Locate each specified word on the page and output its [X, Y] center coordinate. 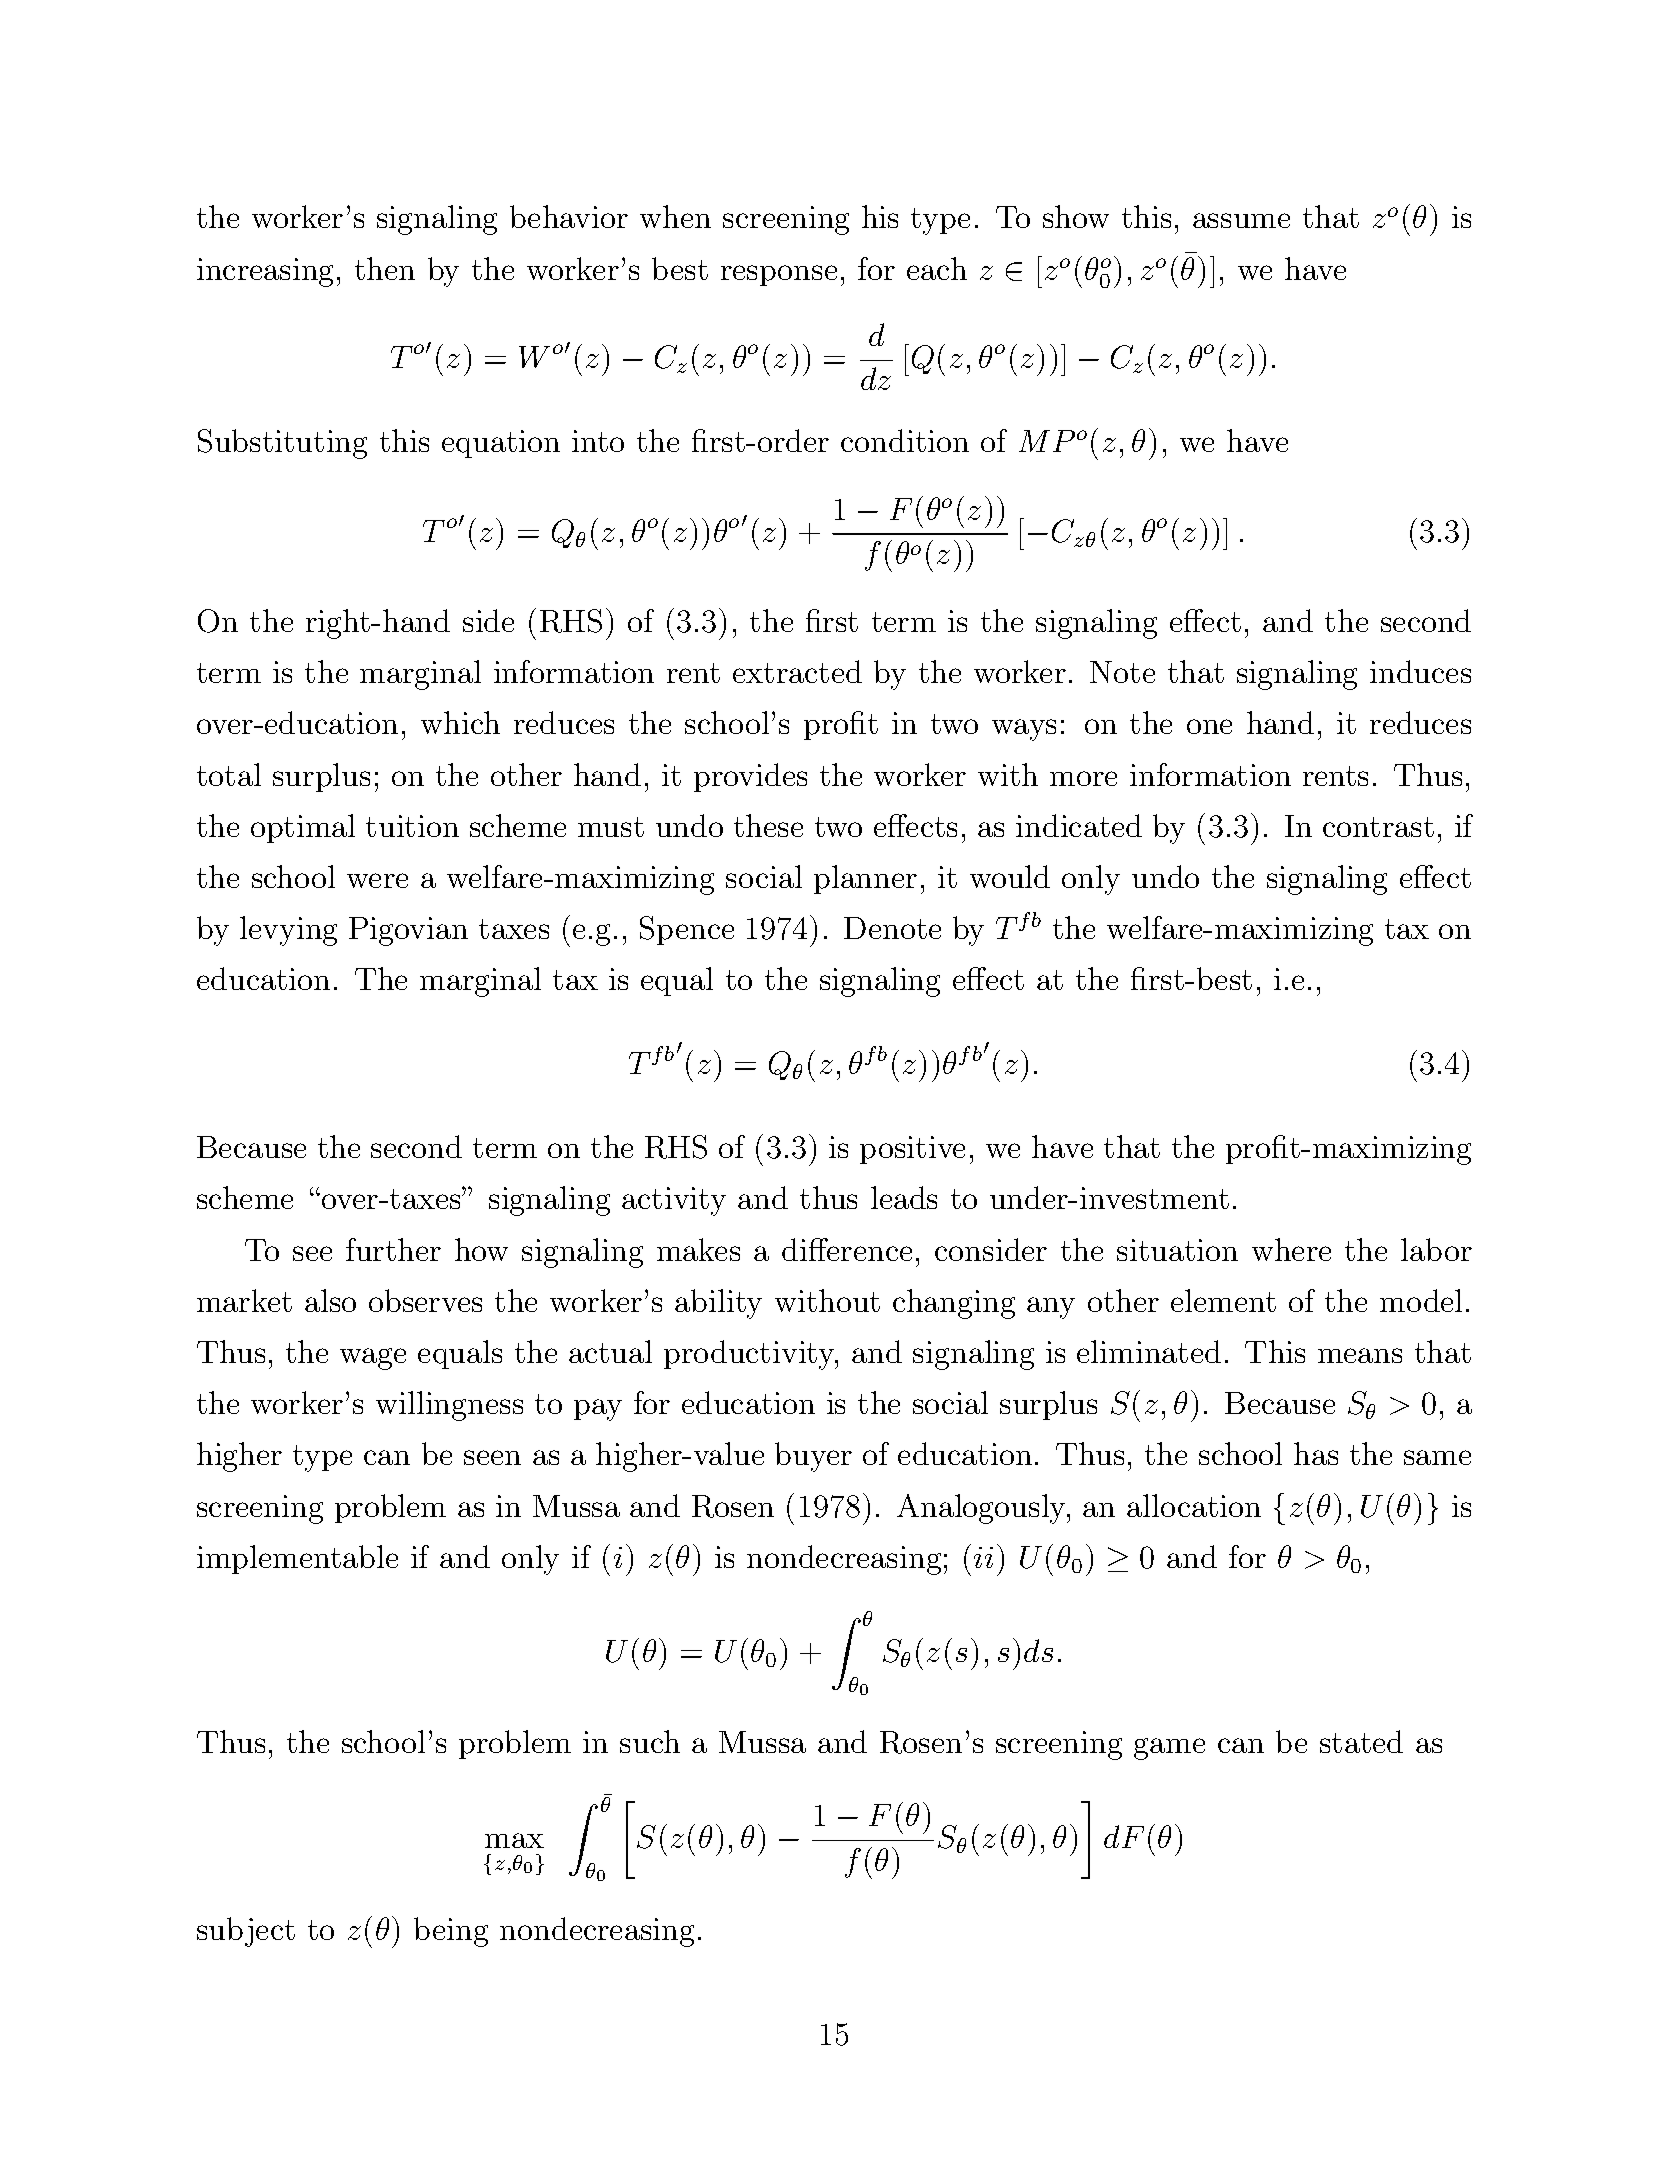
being [451, 1932]
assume [1241, 220]
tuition [412, 826]
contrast [1378, 827]
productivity [750, 1355]
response [779, 275]
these [768, 825]
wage [373, 1359]
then [385, 268]
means [1360, 1355]
